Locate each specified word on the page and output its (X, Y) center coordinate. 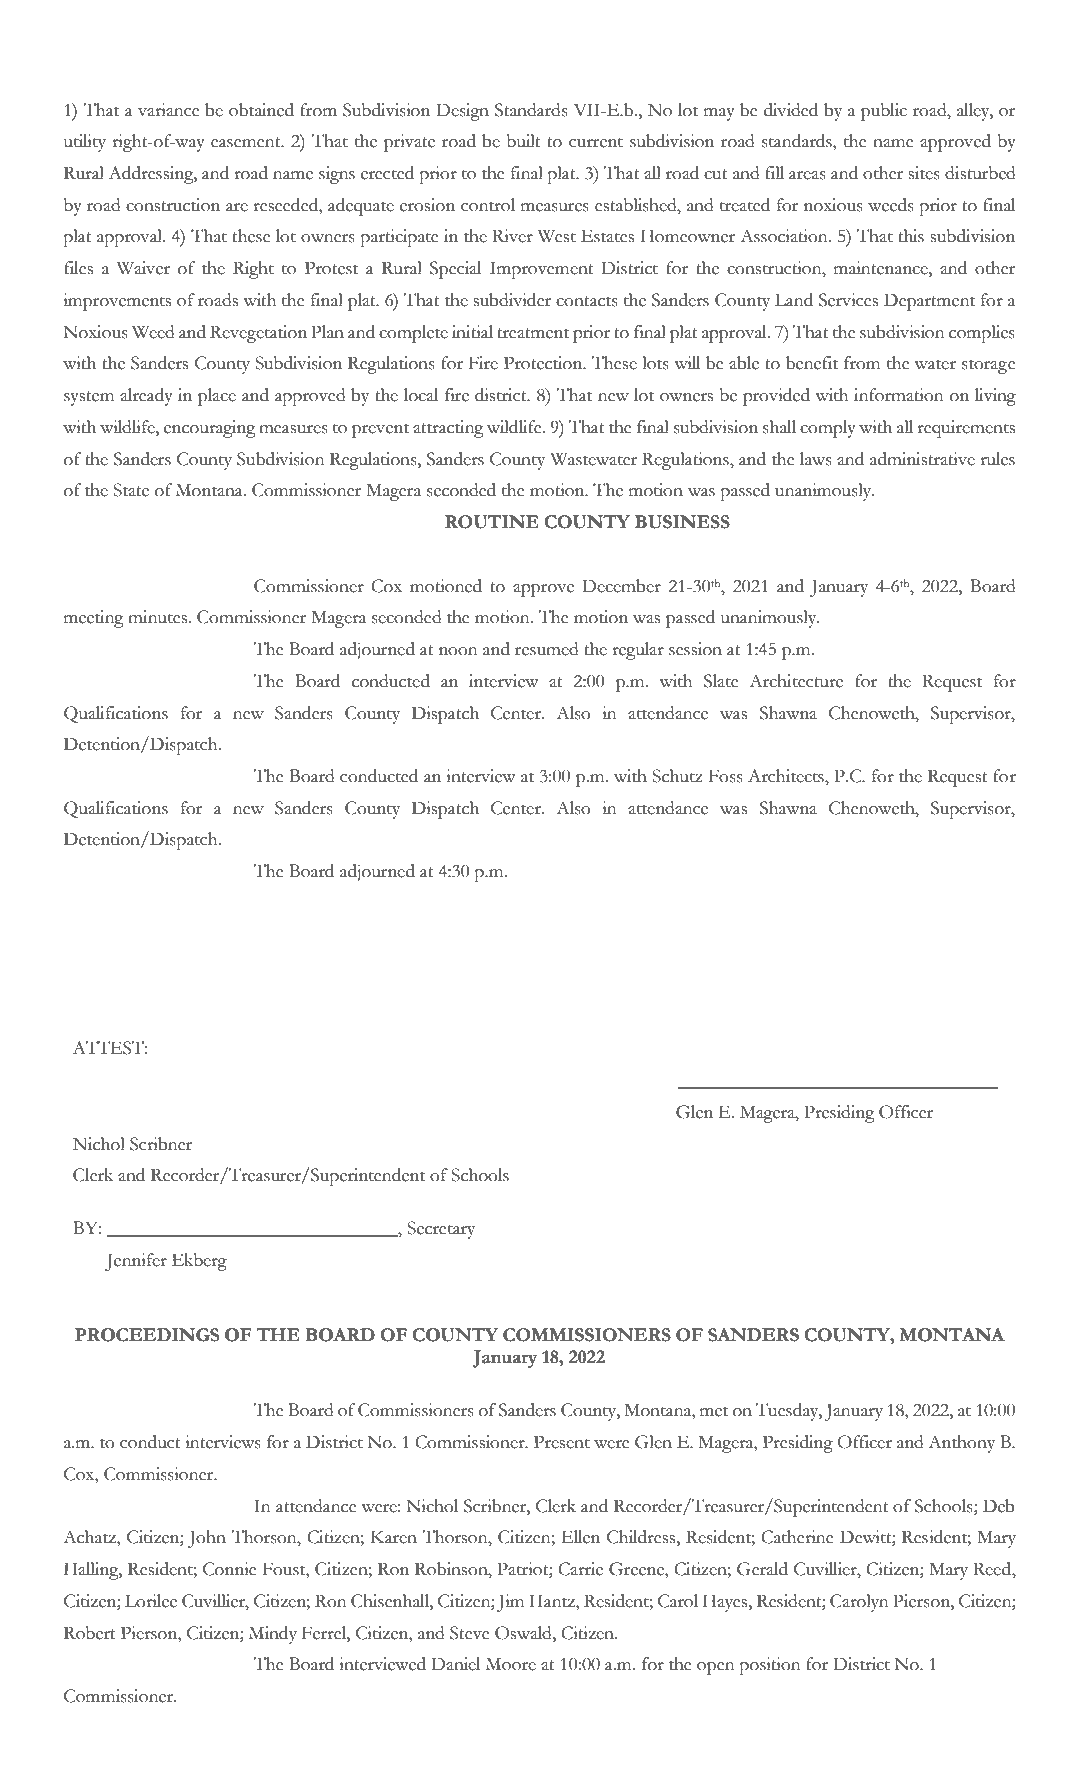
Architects (787, 776)
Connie (230, 1569)
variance (169, 110)
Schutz (677, 776)
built (524, 141)
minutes (157, 617)
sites (924, 173)
